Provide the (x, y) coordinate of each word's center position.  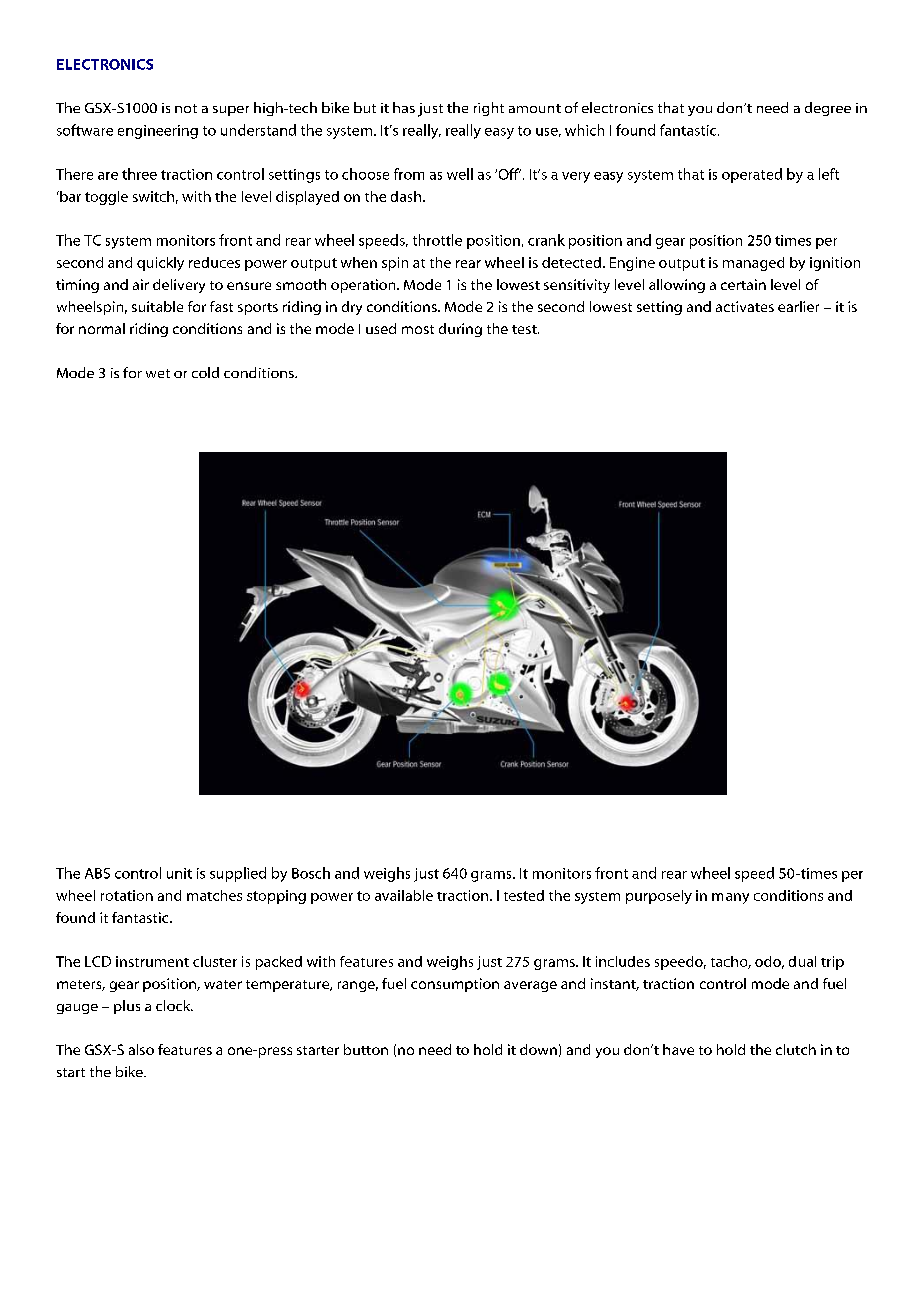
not (186, 108)
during (460, 330)
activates (745, 306)
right (489, 109)
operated (752, 175)
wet (158, 373)
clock (174, 1005)
